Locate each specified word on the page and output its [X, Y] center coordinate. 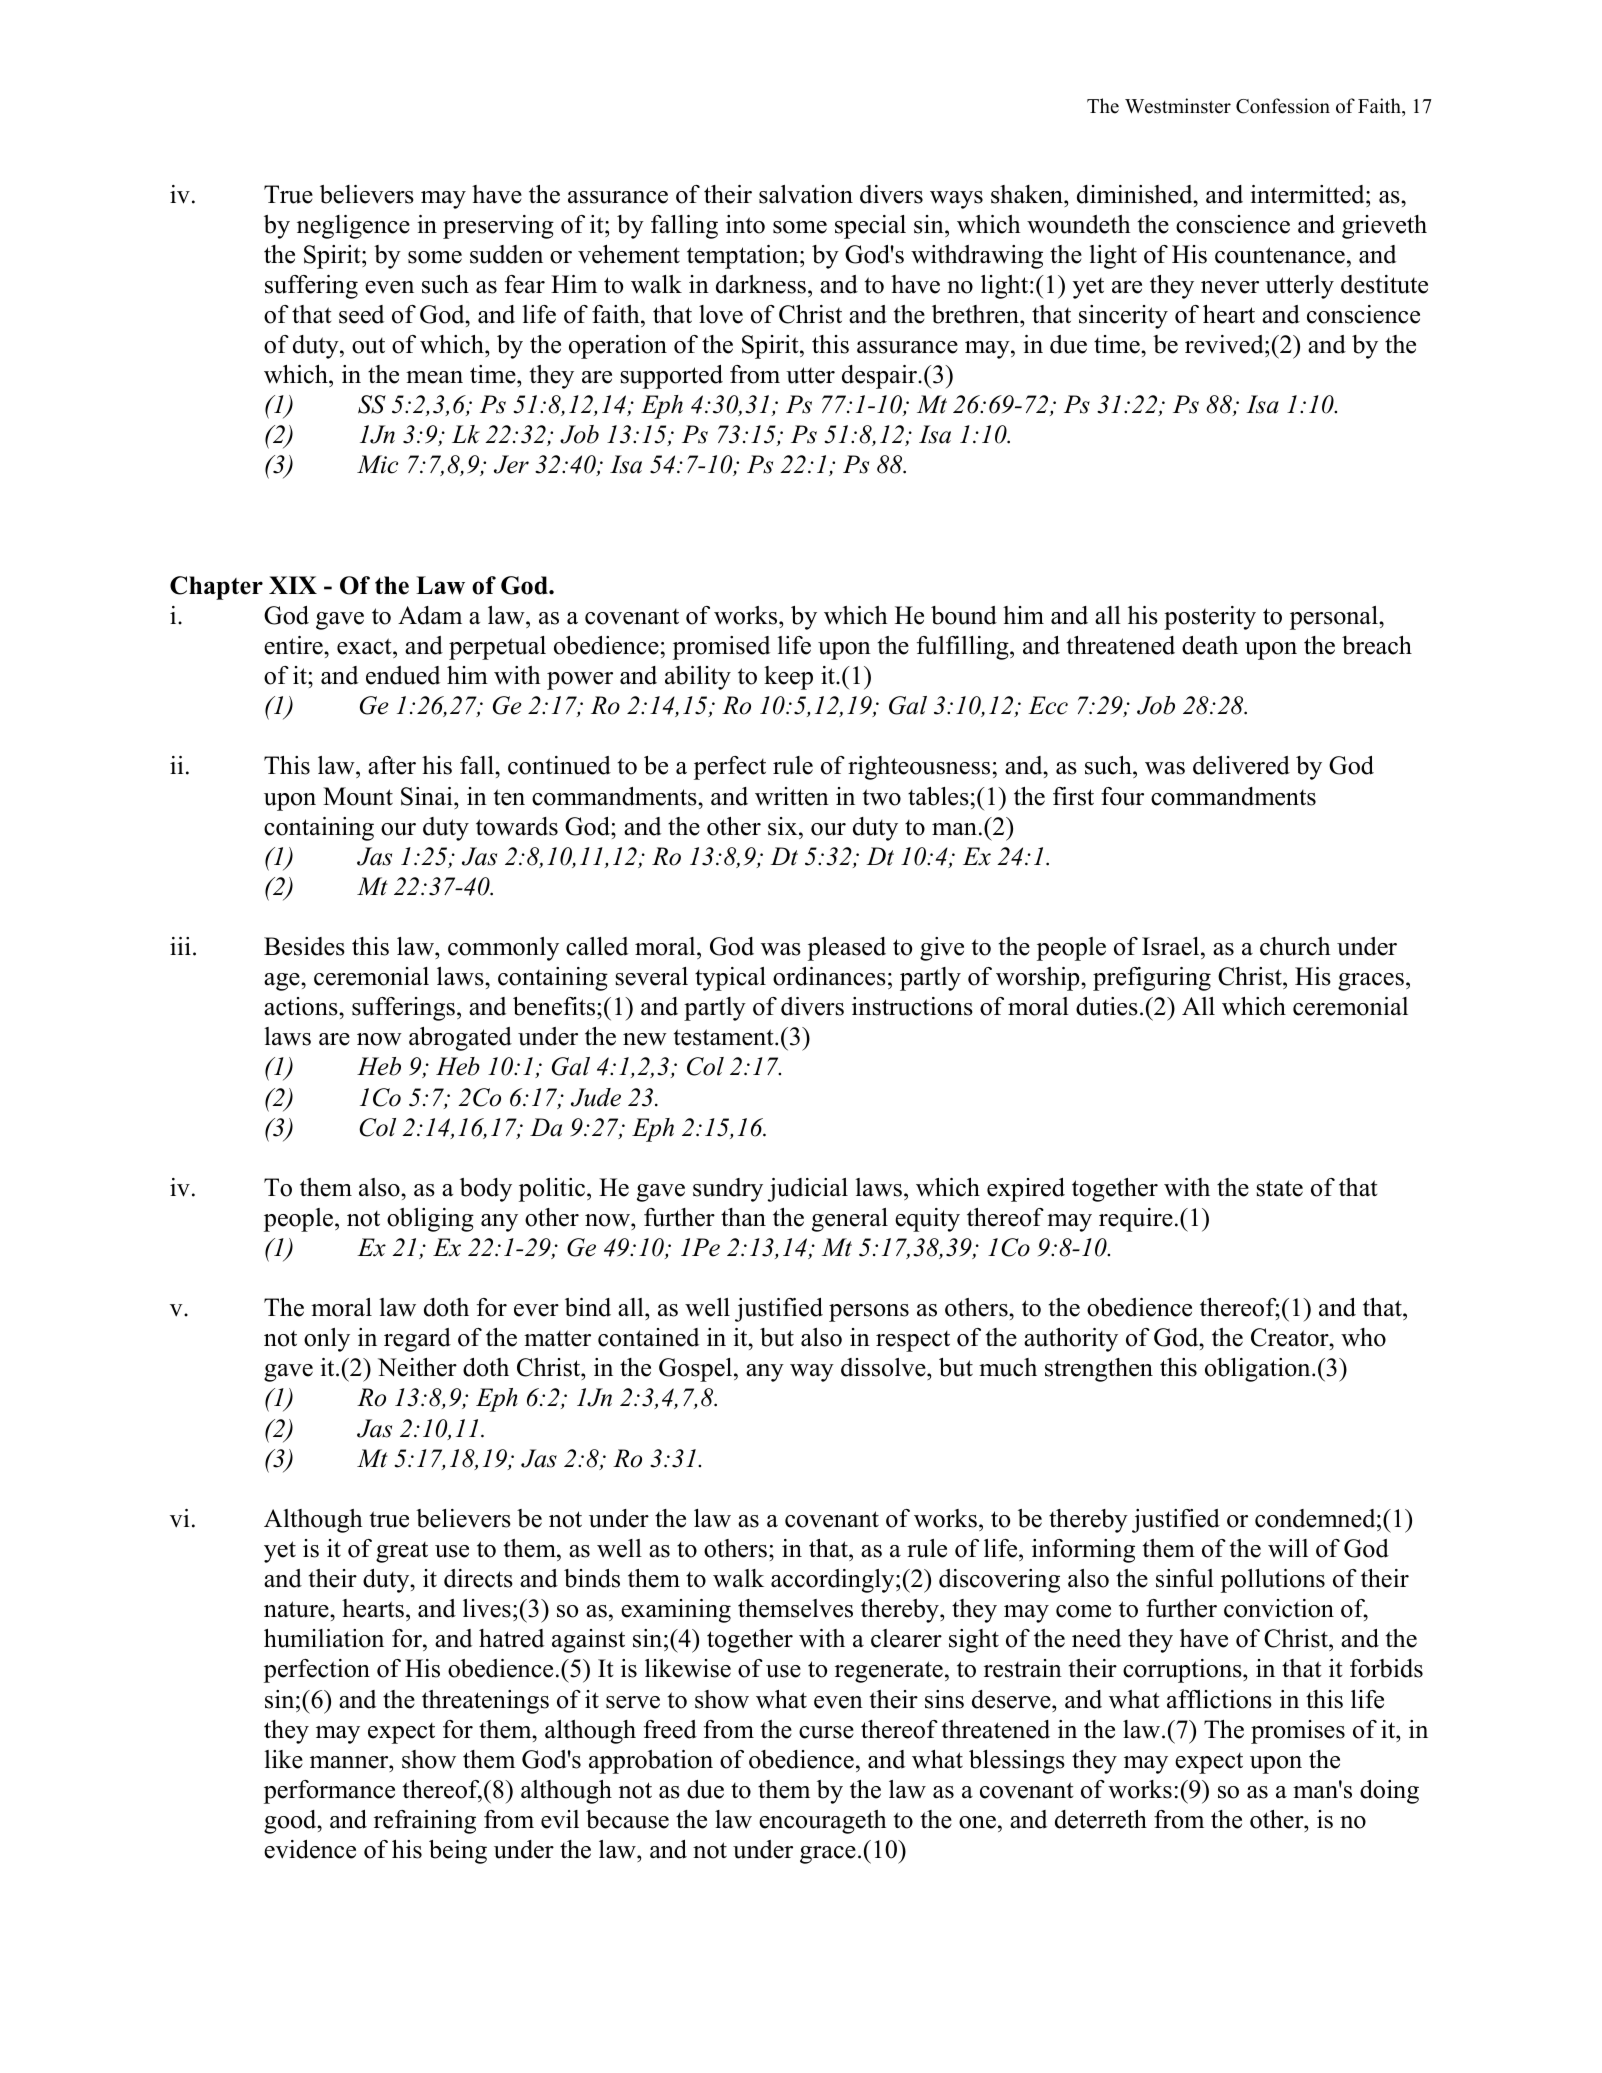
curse [826, 1732]
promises [1298, 1732]
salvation [806, 194]
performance [329, 1792]
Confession [1283, 106]
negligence [353, 227]
